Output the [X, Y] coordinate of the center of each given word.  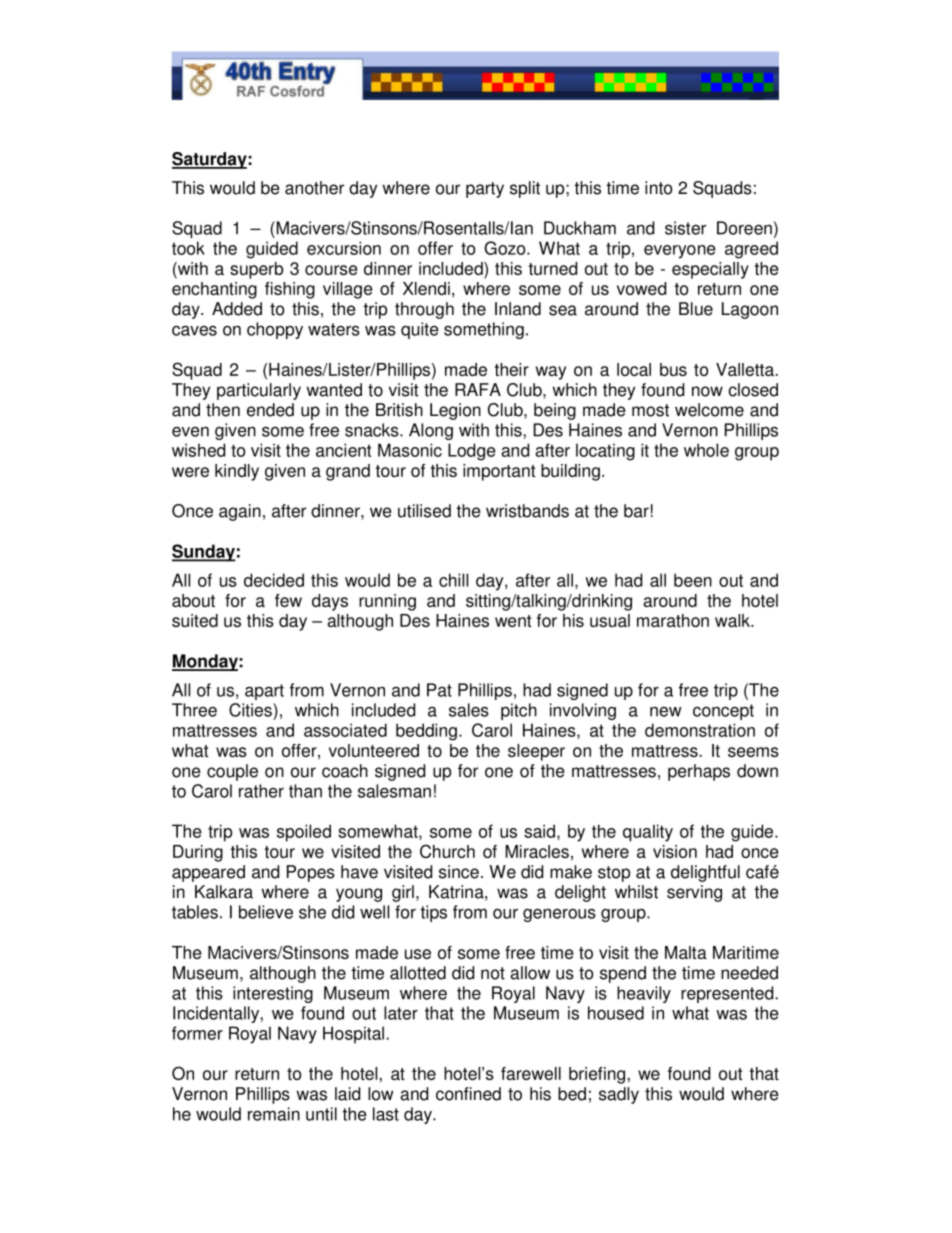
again [240, 512]
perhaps [699, 772]
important [499, 472]
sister [685, 228]
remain [274, 1114]
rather [261, 791]
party [485, 190]
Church [447, 851]
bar [636, 511]
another [314, 188]
